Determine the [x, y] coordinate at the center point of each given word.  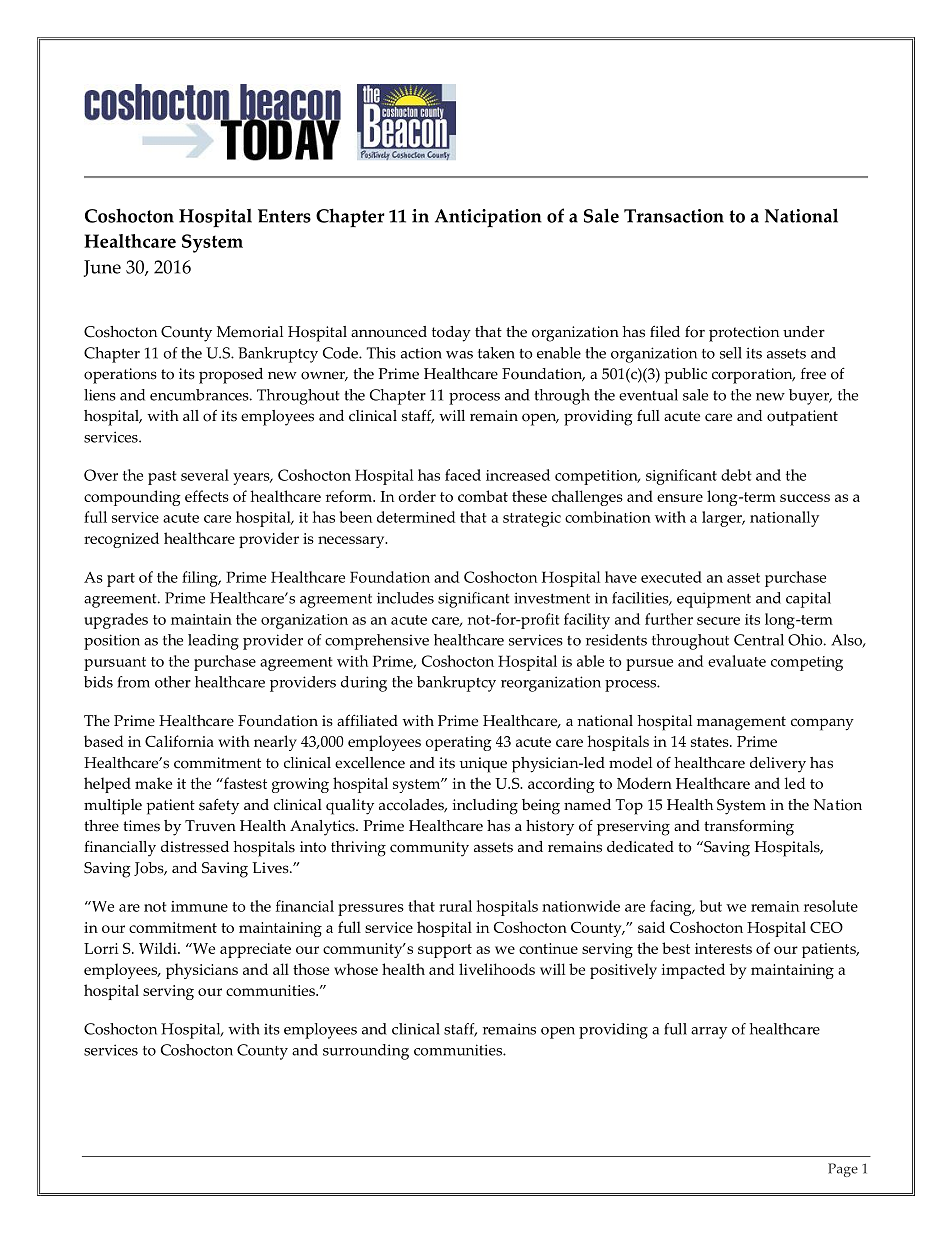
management [741, 723]
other [173, 682]
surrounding [366, 1052]
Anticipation [488, 218]
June [102, 268]
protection [744, 334]
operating [458, 743]
